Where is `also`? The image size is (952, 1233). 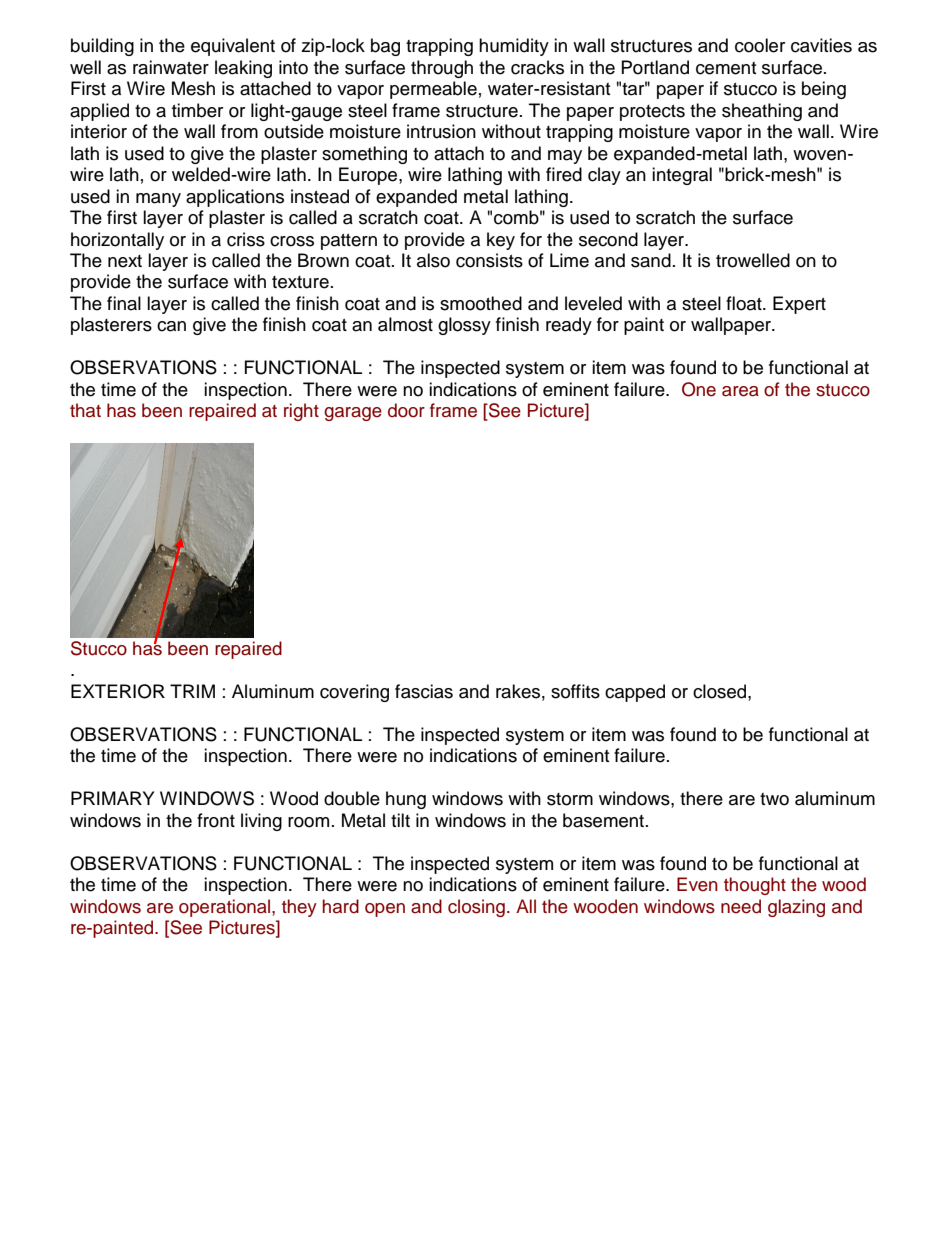
also is located at coordinates (433, 260).
